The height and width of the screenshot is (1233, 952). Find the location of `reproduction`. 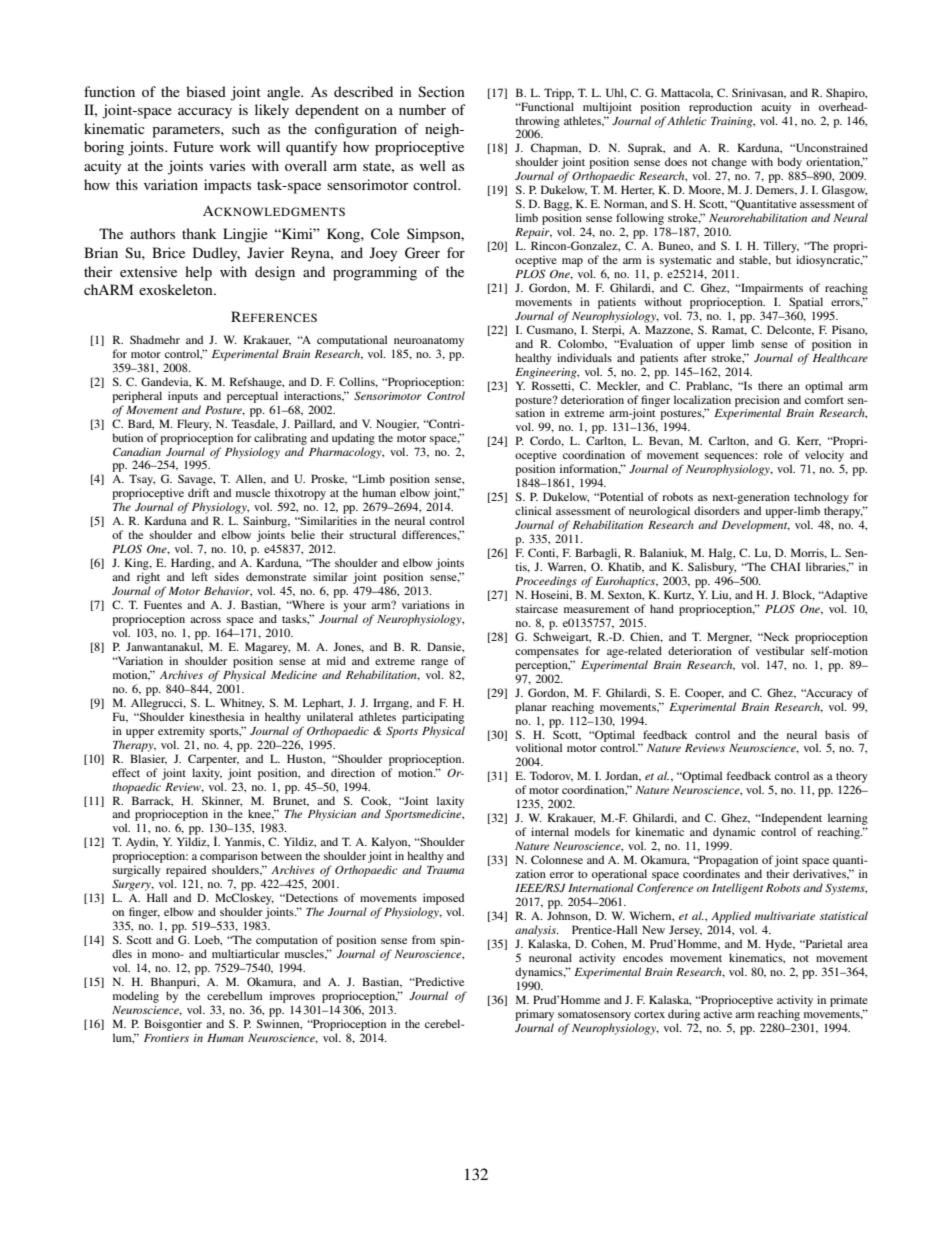

reproduction is located at coordinates (720, 108).
